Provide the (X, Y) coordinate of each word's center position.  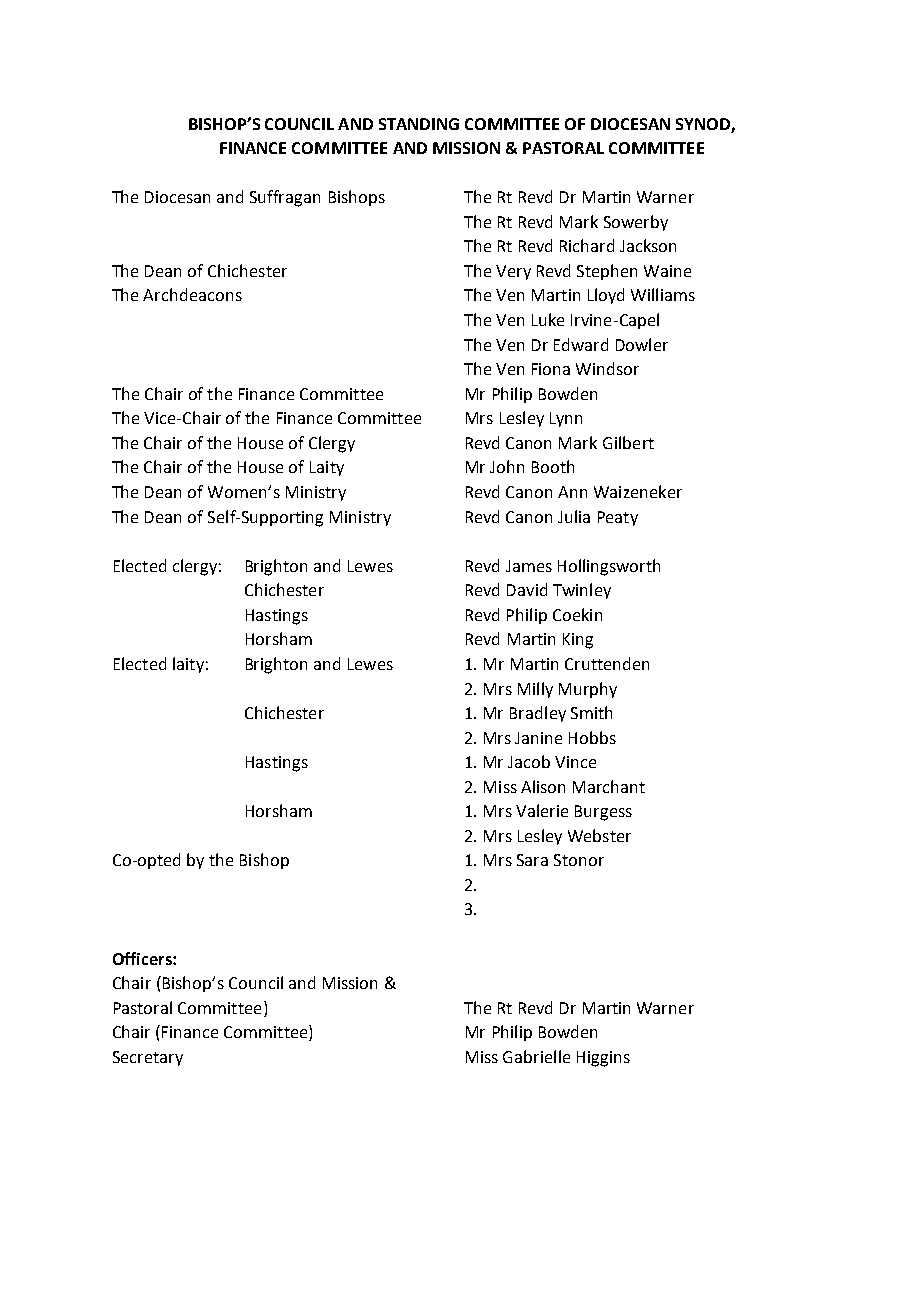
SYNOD (703, 124)
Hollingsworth (609, 567)
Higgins (603, 1059)
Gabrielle (536, 1056)
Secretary (148, 1058)
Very (513, 272)
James (529, 566)
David (527, 589)
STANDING (419, 124)
